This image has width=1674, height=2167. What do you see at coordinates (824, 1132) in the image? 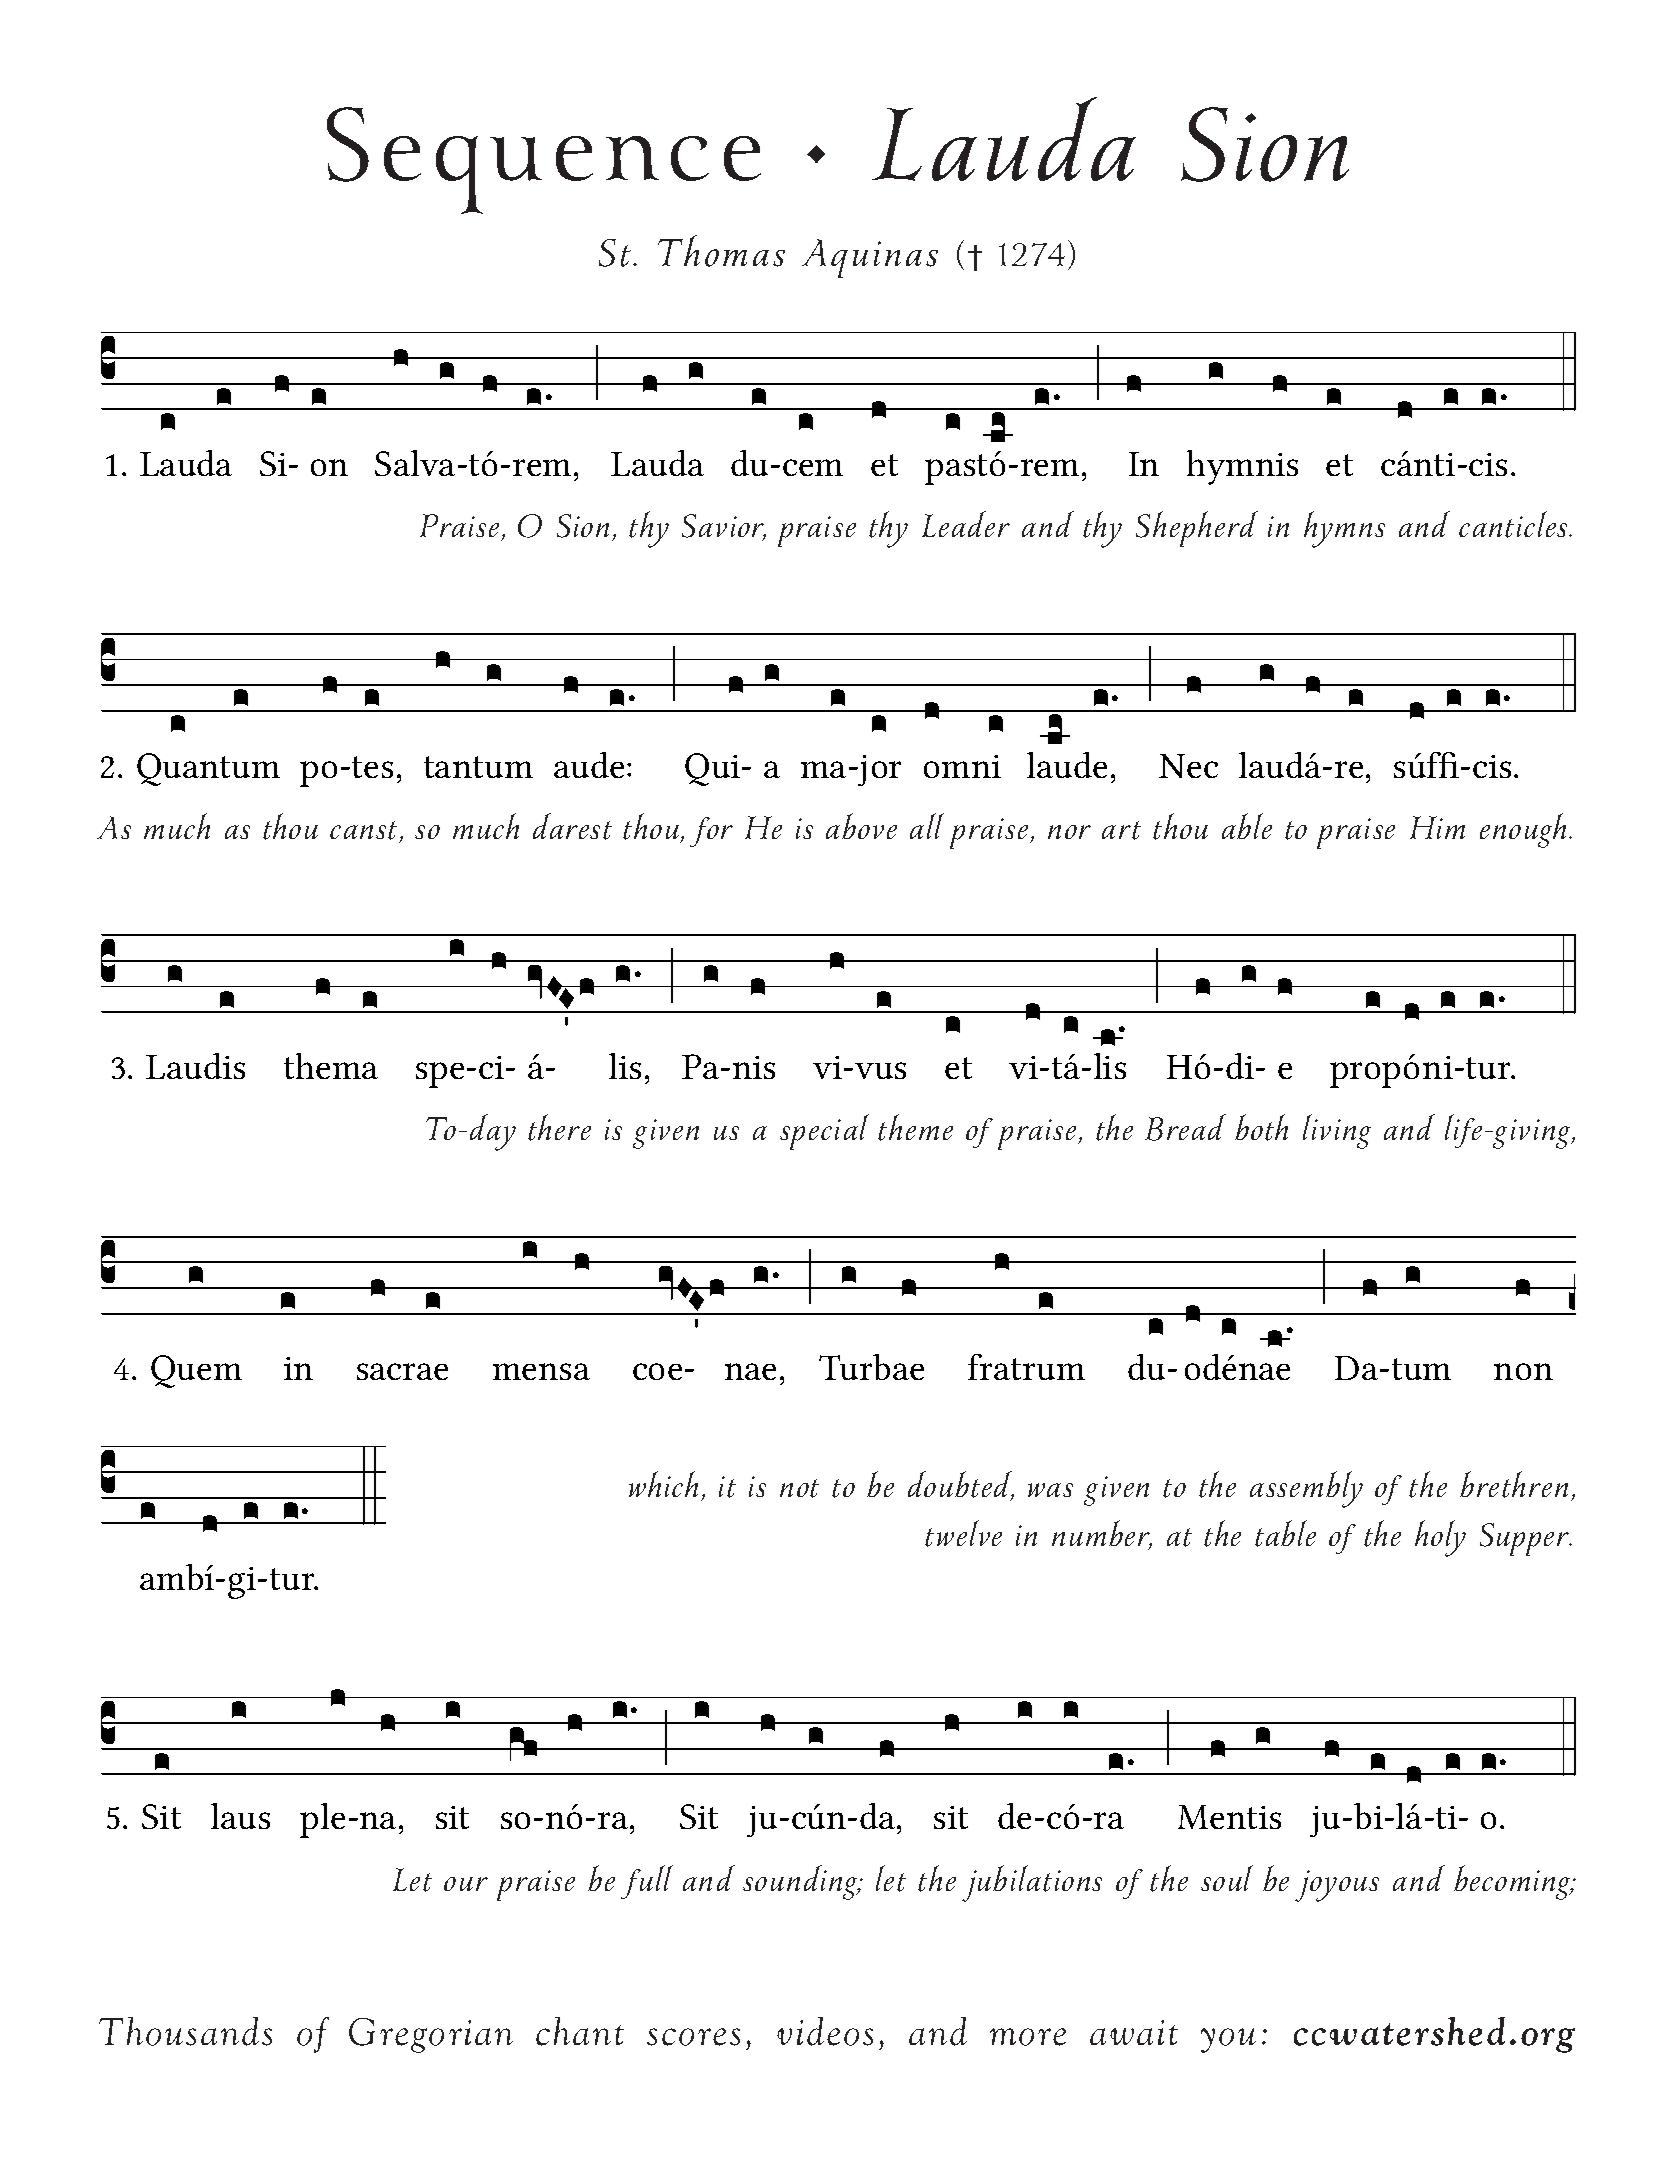
I see `special` at bounding box center [824, 1132].
